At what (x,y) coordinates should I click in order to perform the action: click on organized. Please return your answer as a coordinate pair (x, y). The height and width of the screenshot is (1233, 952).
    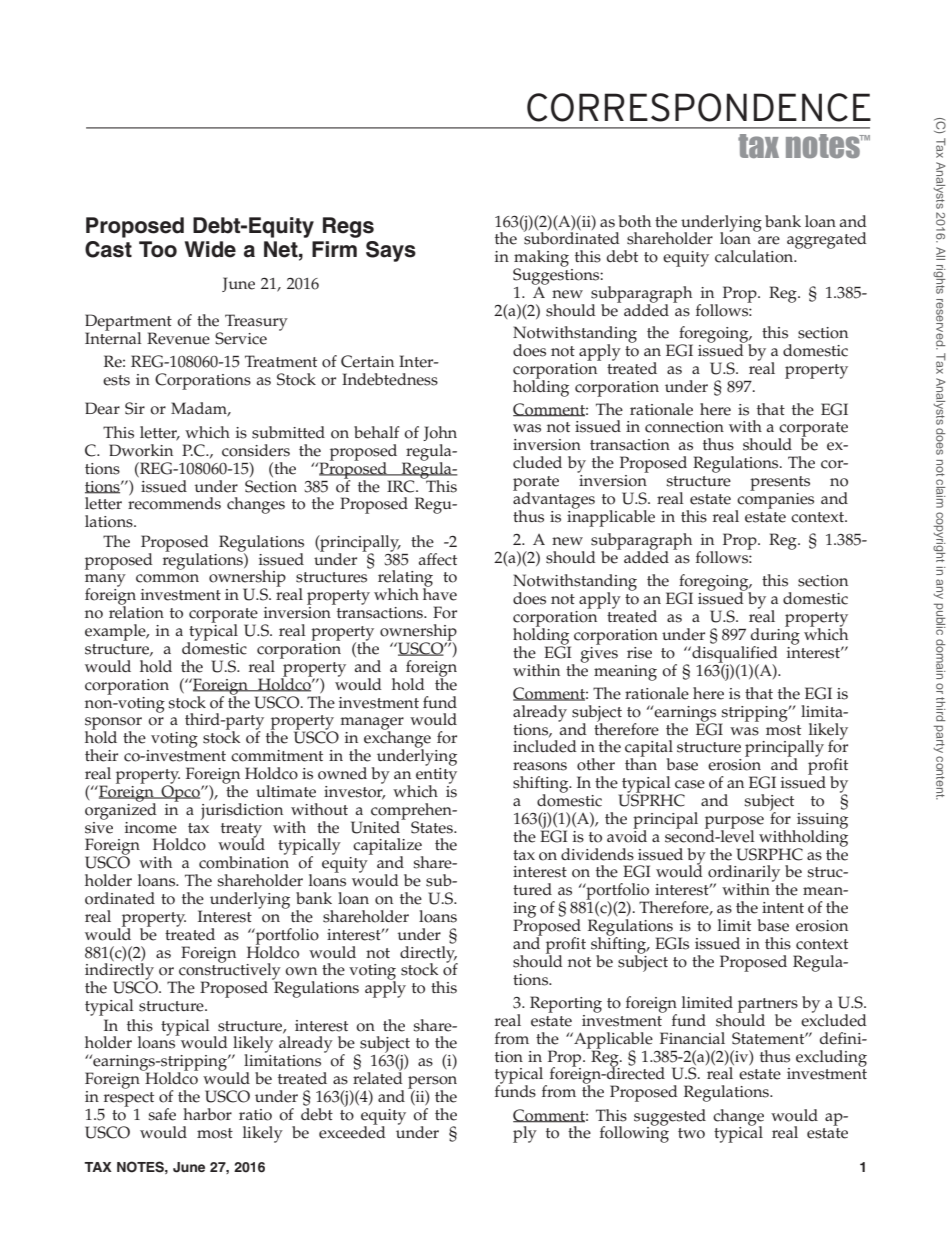
    Looking at the image, I should click on (121, 810).
